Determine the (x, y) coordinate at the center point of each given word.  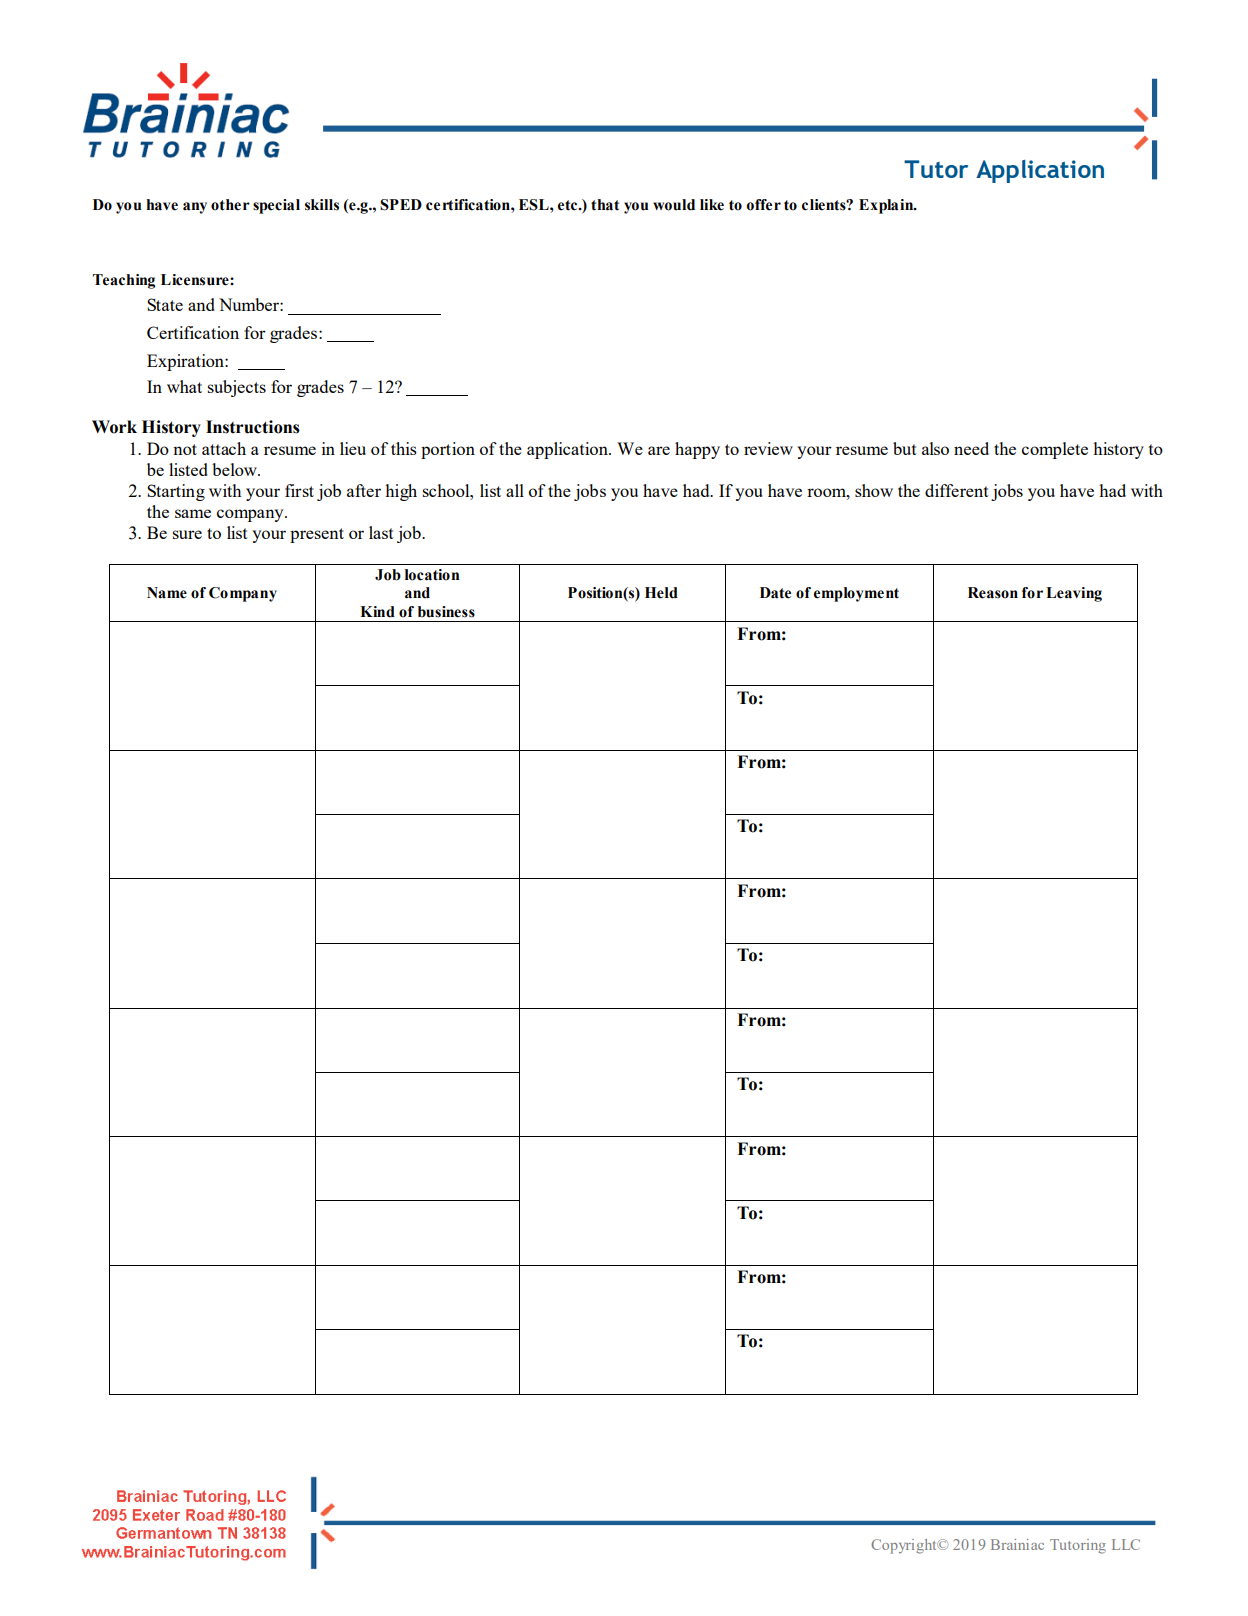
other (230, 205)
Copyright (905, 1546)
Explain (887, 206)
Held (661, 593)
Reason (993, 593)
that (605, 205)
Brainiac (1017, 1544)
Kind (377, 612)
